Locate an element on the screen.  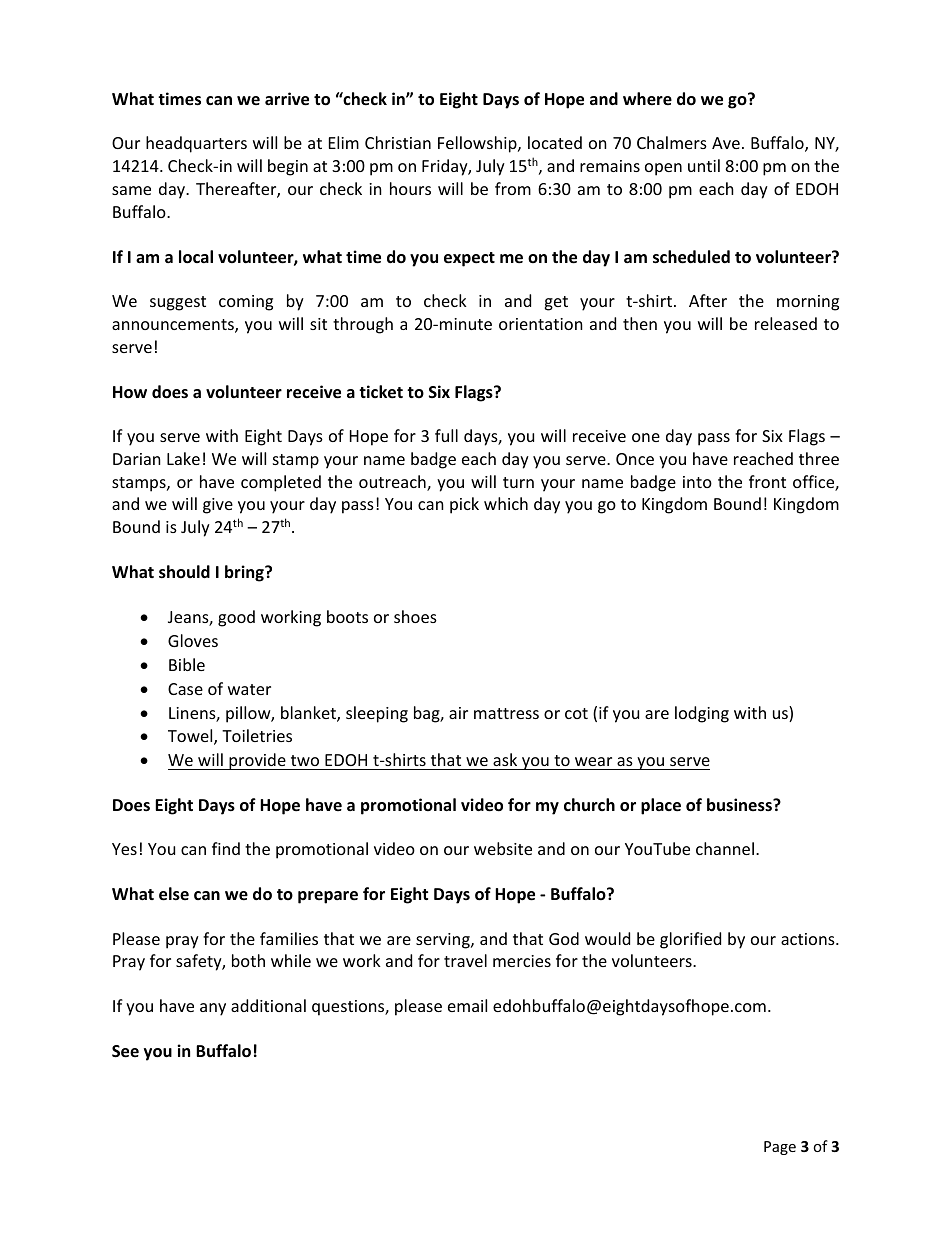
headquarters is located at coordinates (196, 144).
